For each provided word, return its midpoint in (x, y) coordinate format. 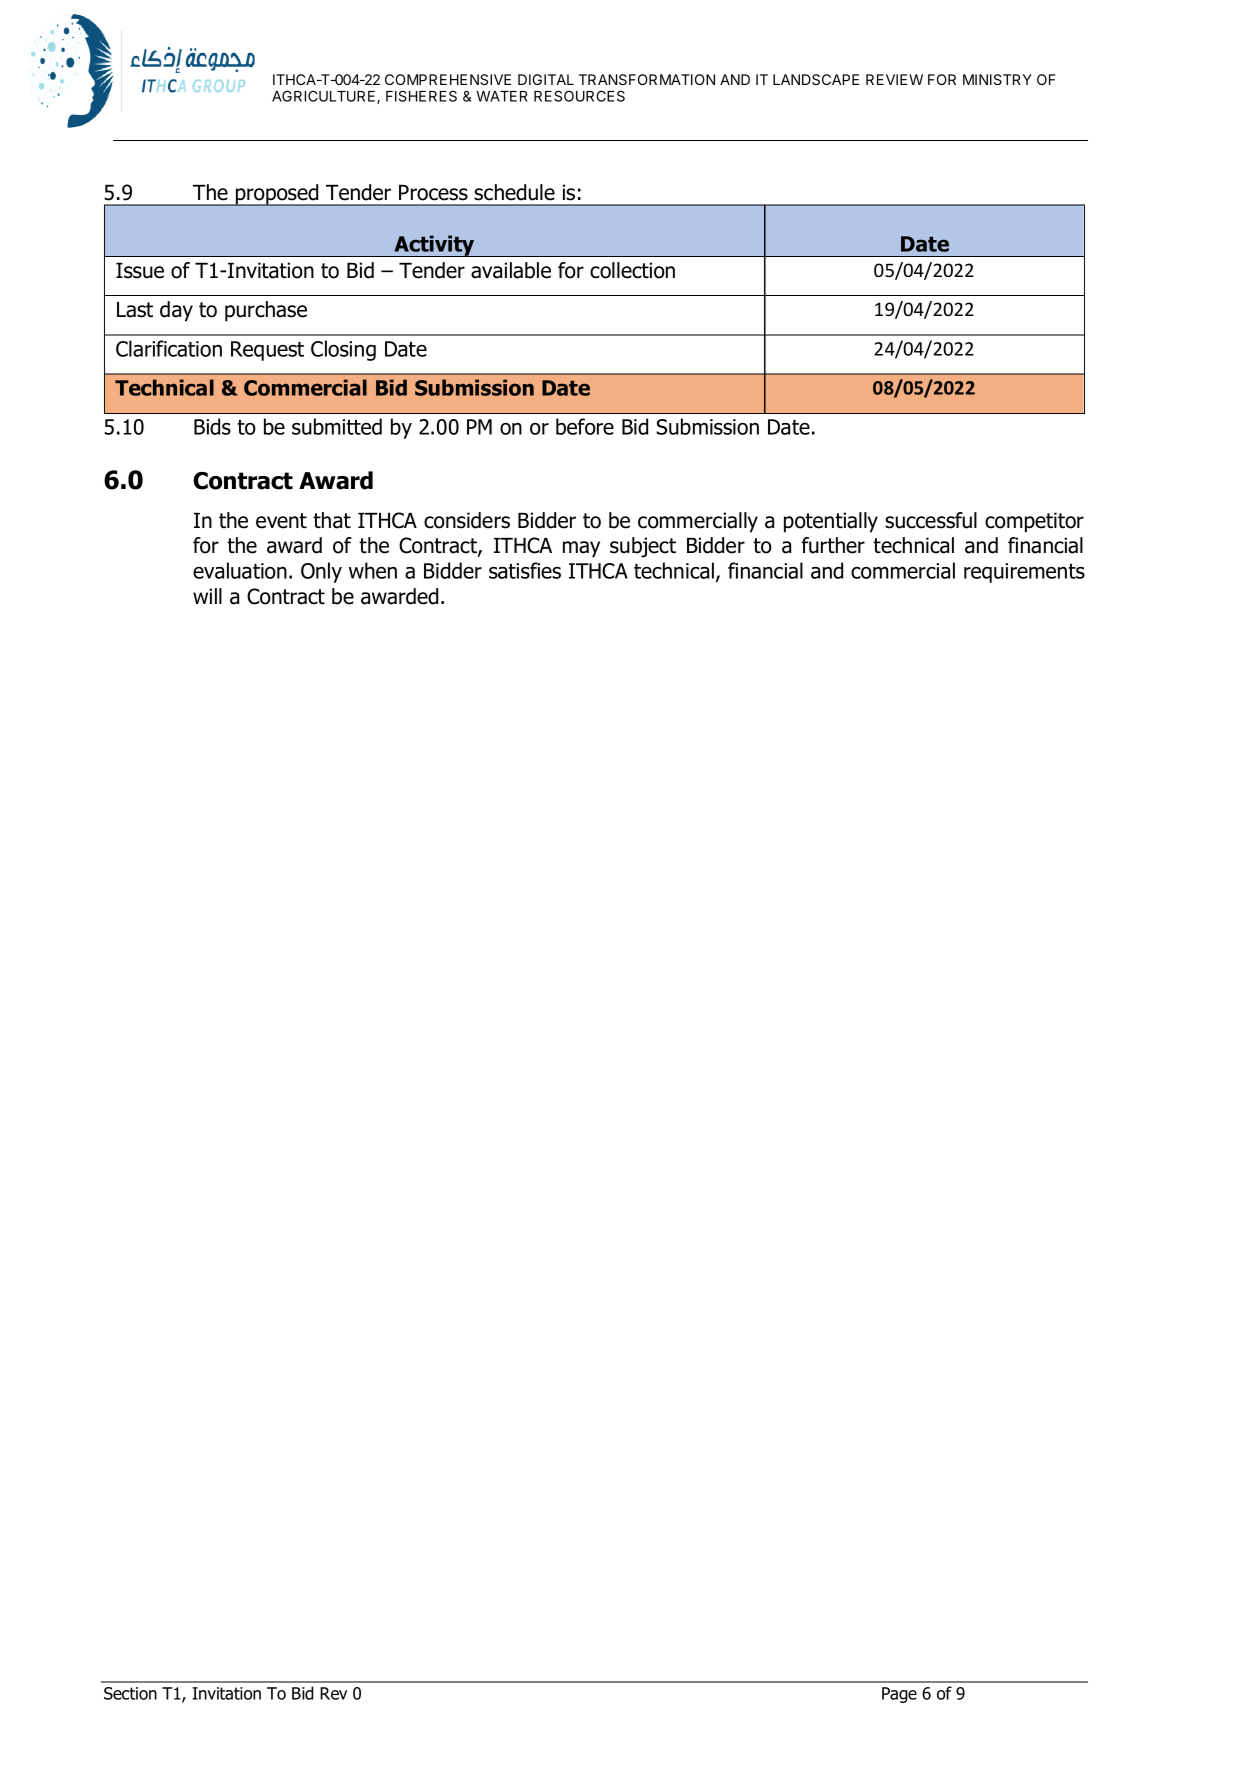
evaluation (240, 570)
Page (899, 1695)
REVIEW (894, 79)
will (207, 596)
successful (931, 520)
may (581, 549)
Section (130, 1693)
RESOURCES (579, 96)
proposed (277, 195)
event (281, 521)
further (833, 545)
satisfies (525, 570)
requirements (1024, 573)
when (373, 570)
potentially (831, 522)
